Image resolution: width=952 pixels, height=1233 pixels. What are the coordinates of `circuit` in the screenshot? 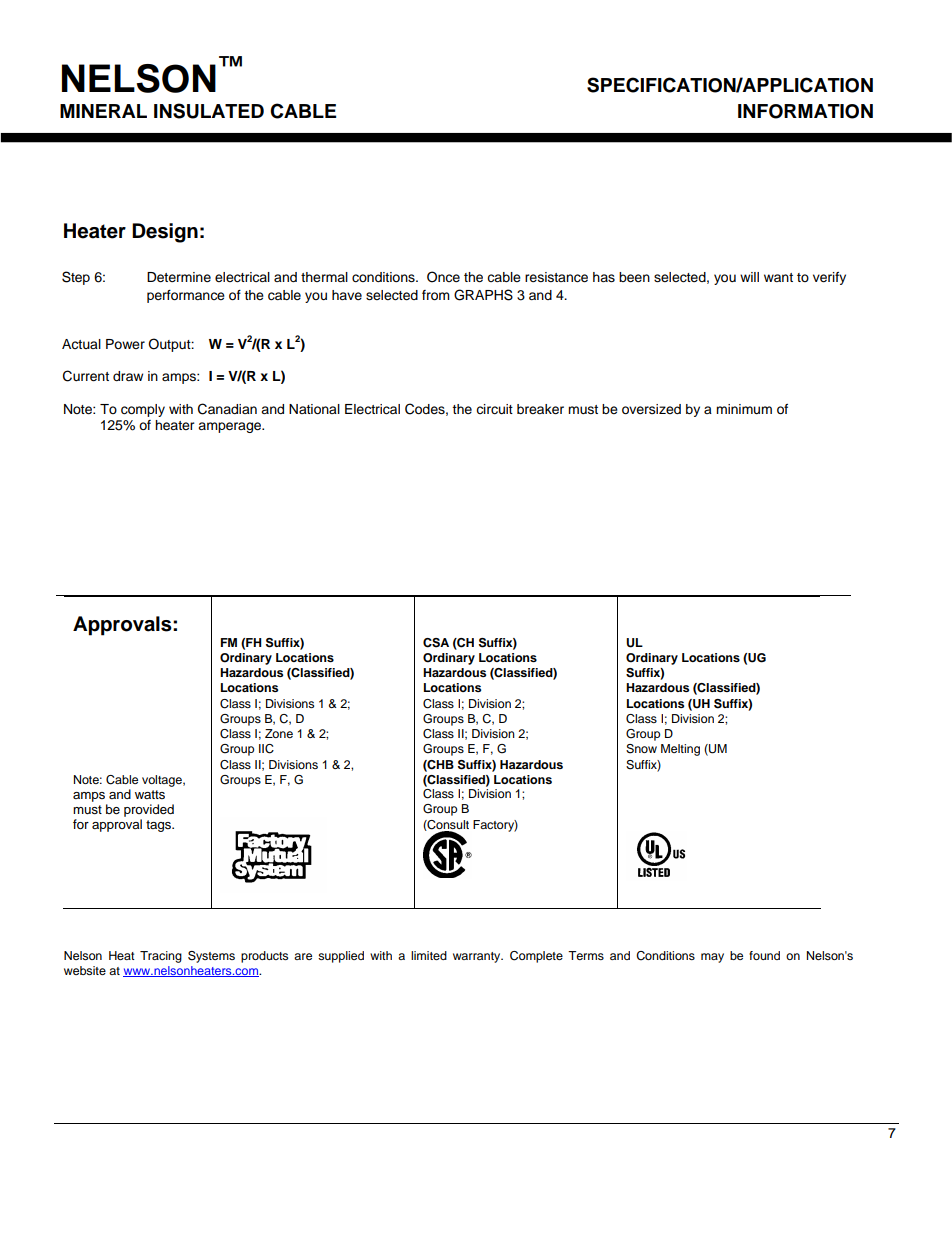 It's located at (494, 409).
